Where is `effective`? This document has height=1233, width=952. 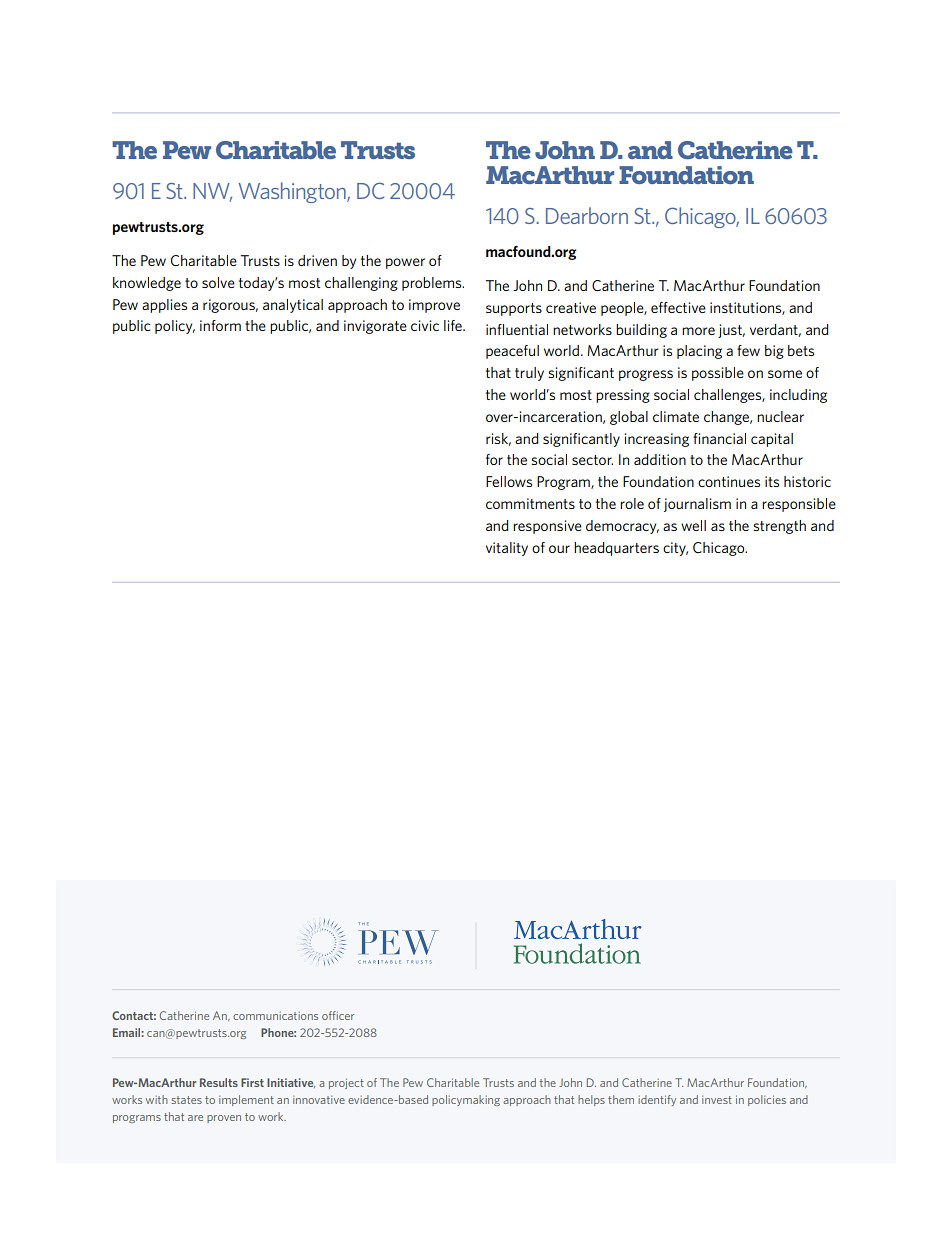 effective is located at coordinates (678, 307).
